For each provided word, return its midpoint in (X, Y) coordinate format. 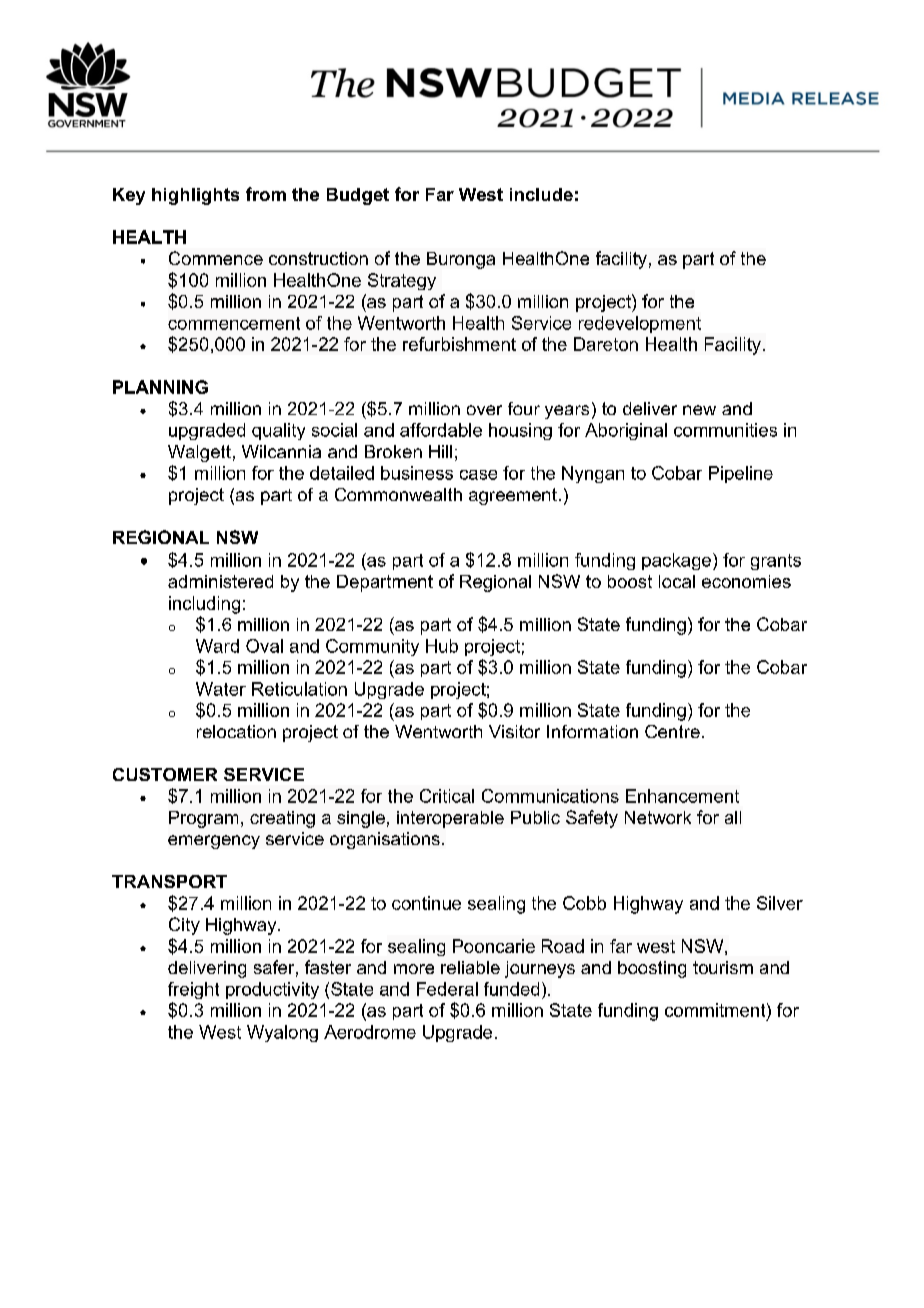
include (541, 194)
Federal (447, 989)
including (204, 605)
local (677, 581)
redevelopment (640, 324)
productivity (272, 990)
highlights (195, 196)
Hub (442, 646)
